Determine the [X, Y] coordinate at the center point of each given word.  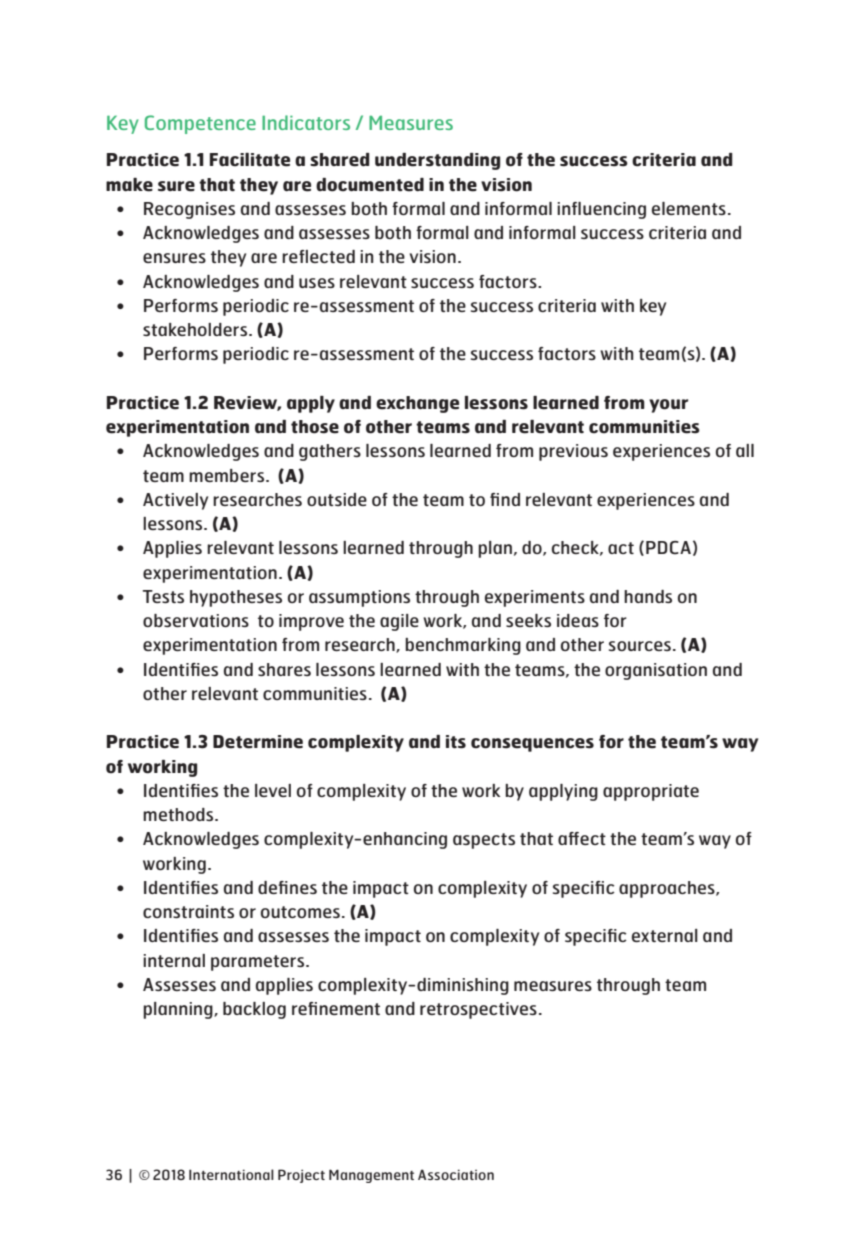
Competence [200, 124]
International [231, 1174]
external [665, 935]
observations [196, 620]
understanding [437, 161]
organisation [656, 671]
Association [456, 1174]
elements [689, 208]
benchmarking [463, 646]
